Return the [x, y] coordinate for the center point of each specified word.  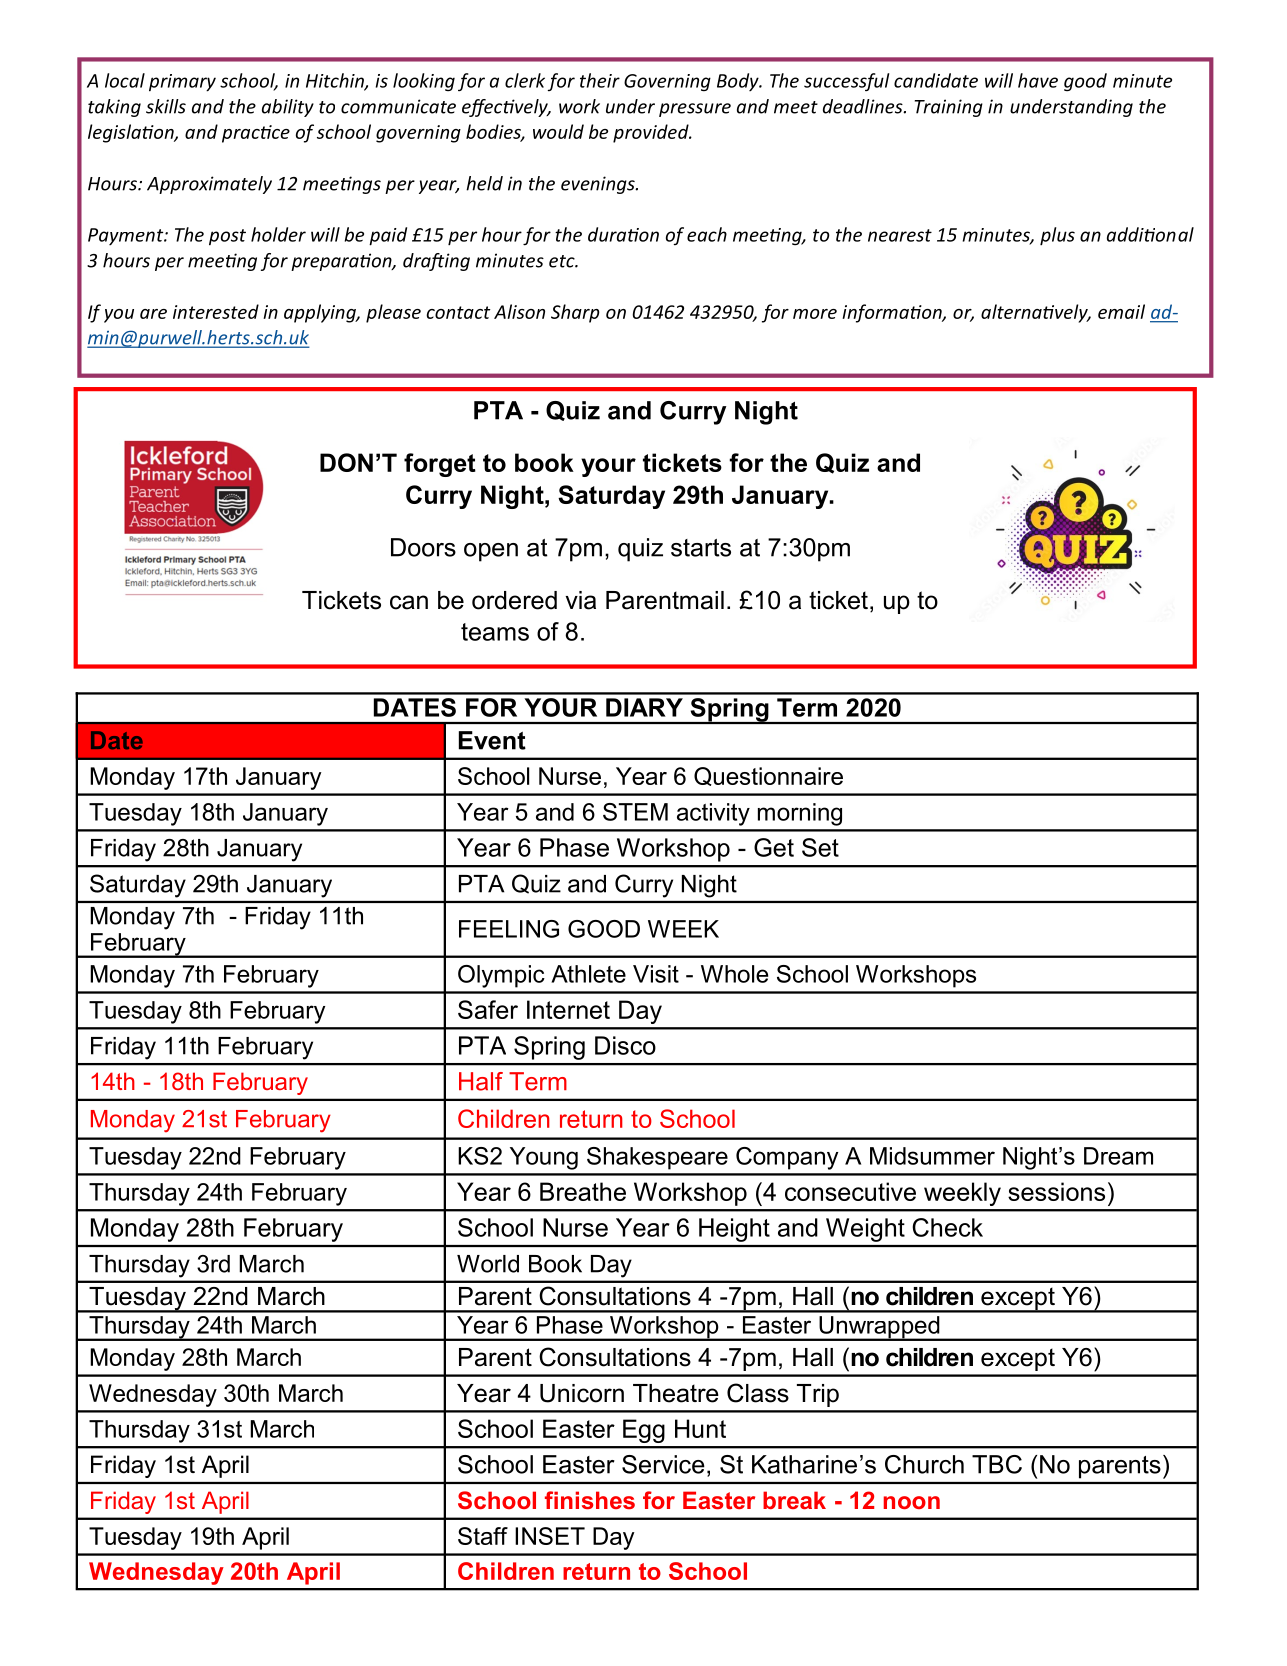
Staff [483, 1536]
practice [256, 134]
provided [652, 133]
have [1038, 80]
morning [800, 814]
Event [492, 740]
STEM [635, 812]
